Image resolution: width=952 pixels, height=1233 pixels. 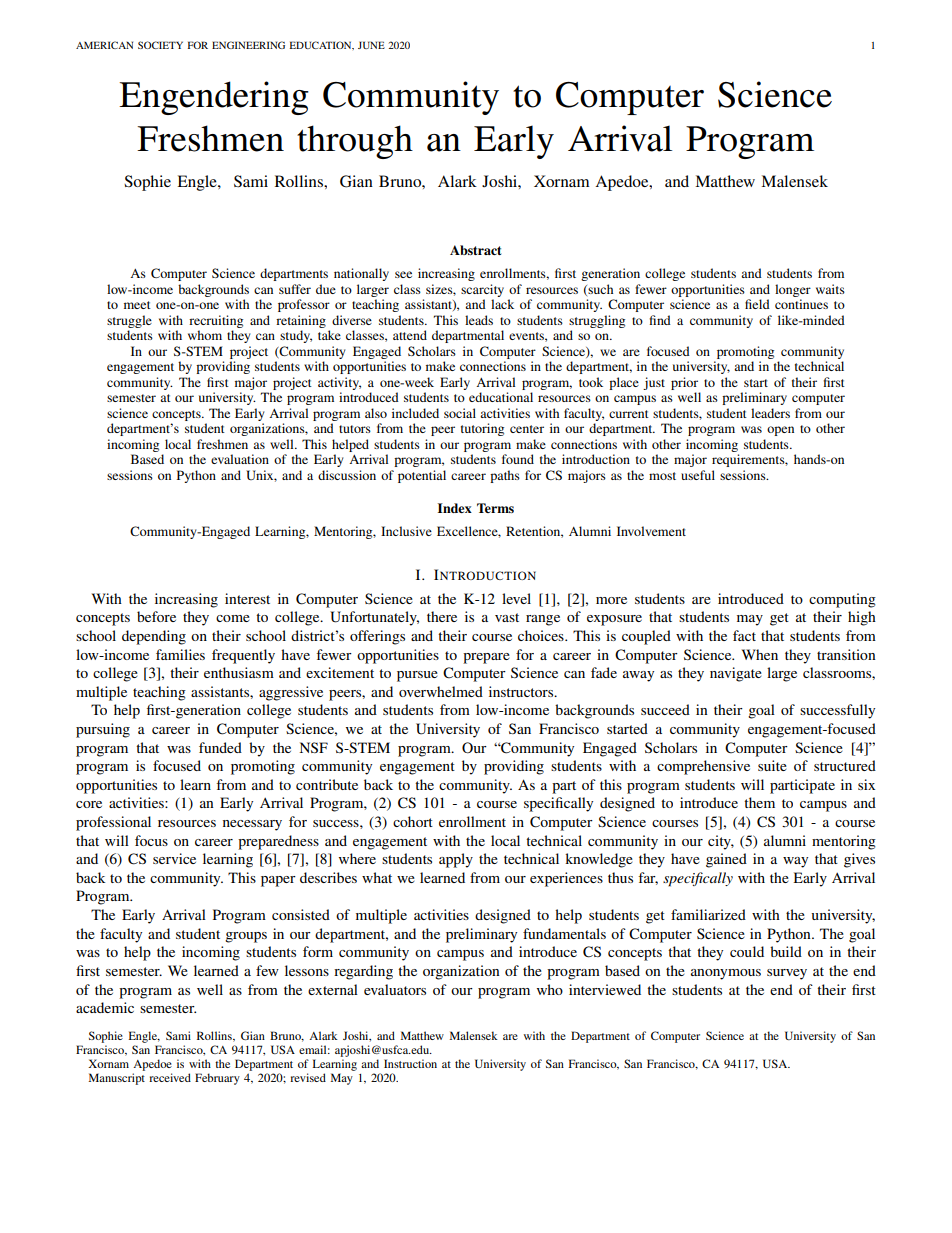 I want to click on survey, so click(x=787, y=974).
